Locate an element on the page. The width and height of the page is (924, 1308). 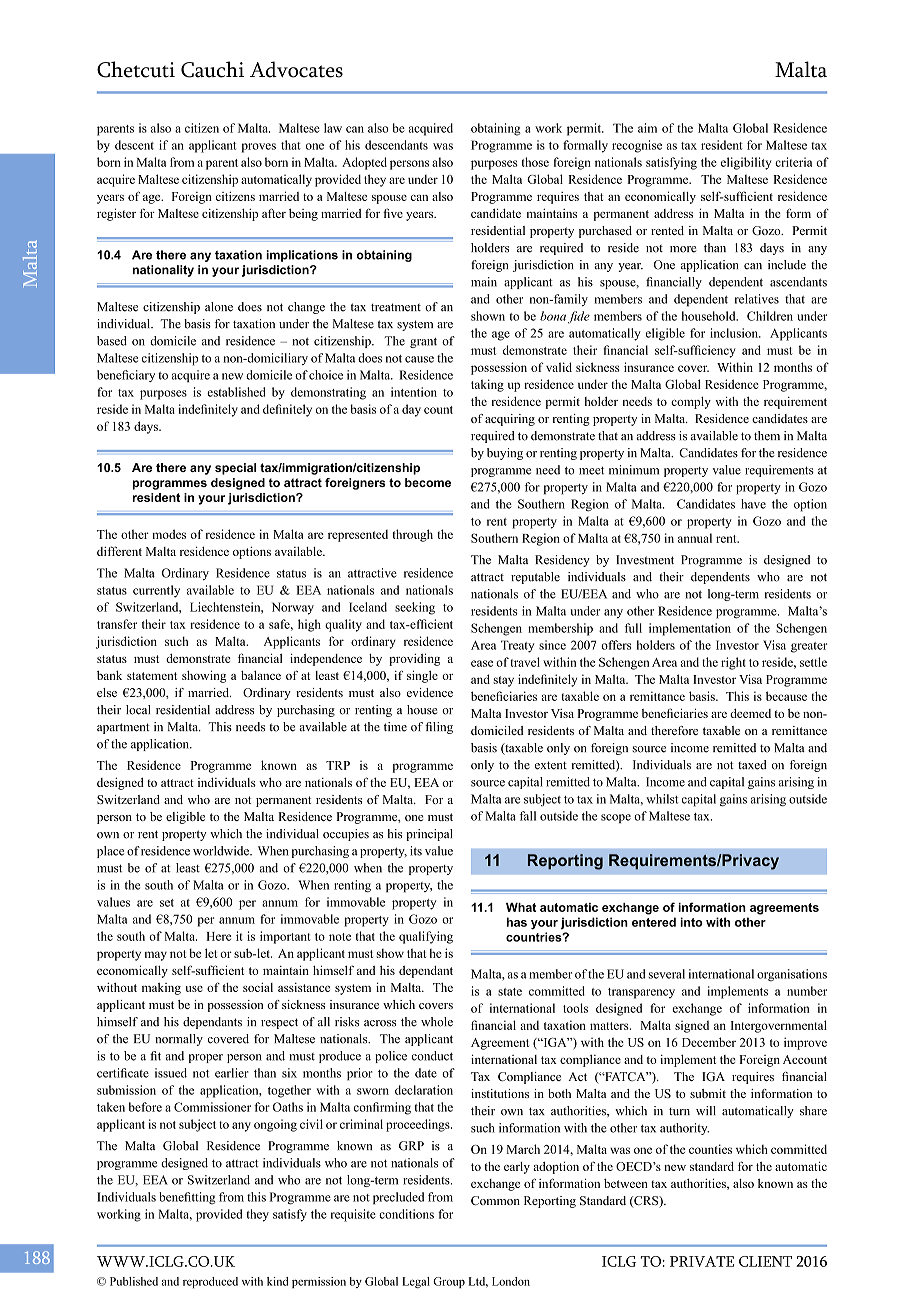
have is located at coordinates (753, 504).
